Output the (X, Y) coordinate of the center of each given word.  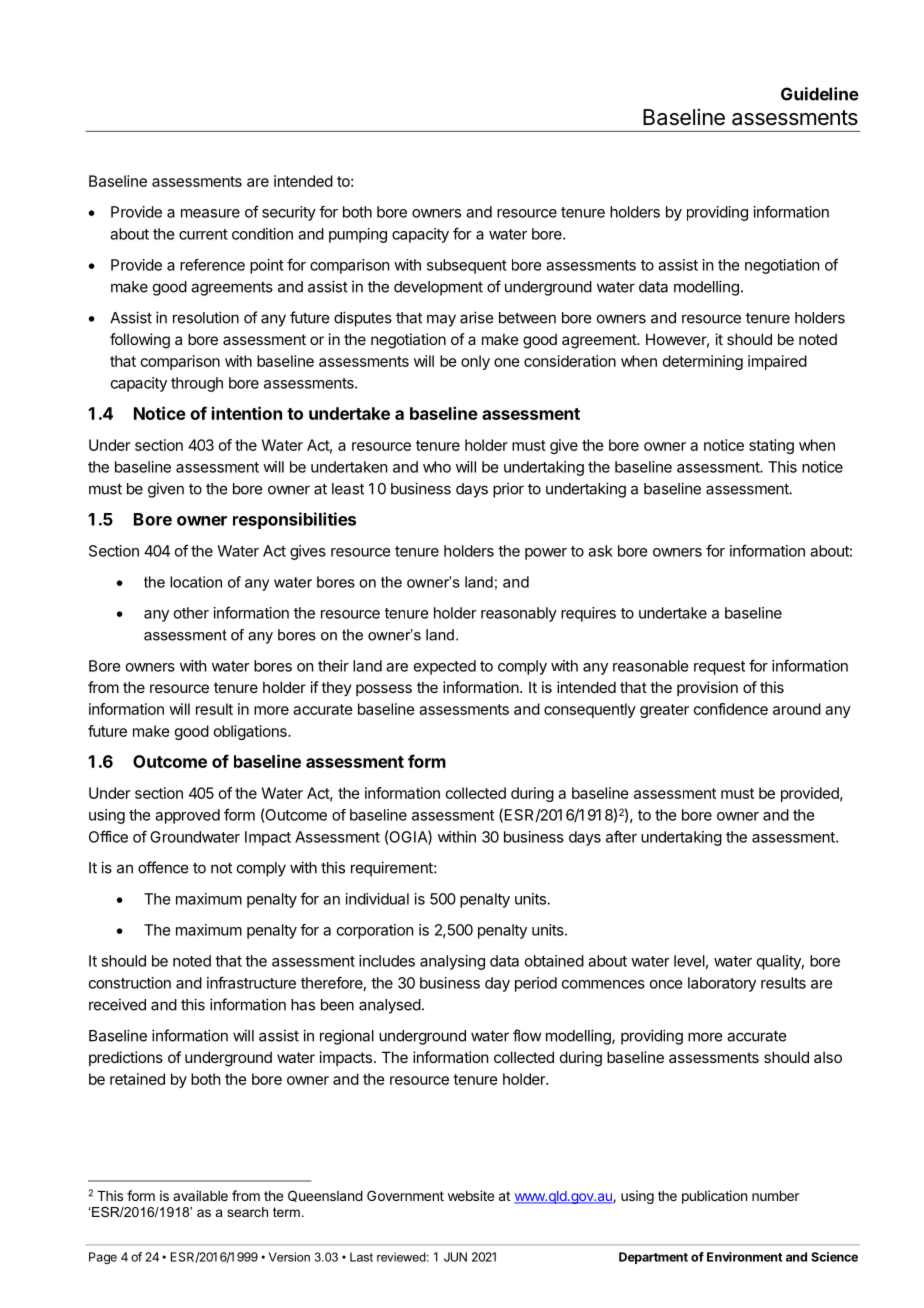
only (475, 362)
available (200, 1195)
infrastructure (251, 982)
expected (445, 667)
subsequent (467, 266)
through (197, 384)
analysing (452, 962)
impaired (777, 362)
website (471, 1195)
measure (210, 213)
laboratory (722, 984)
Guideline (820, 94)
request (719, 668)
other (191, 613)
